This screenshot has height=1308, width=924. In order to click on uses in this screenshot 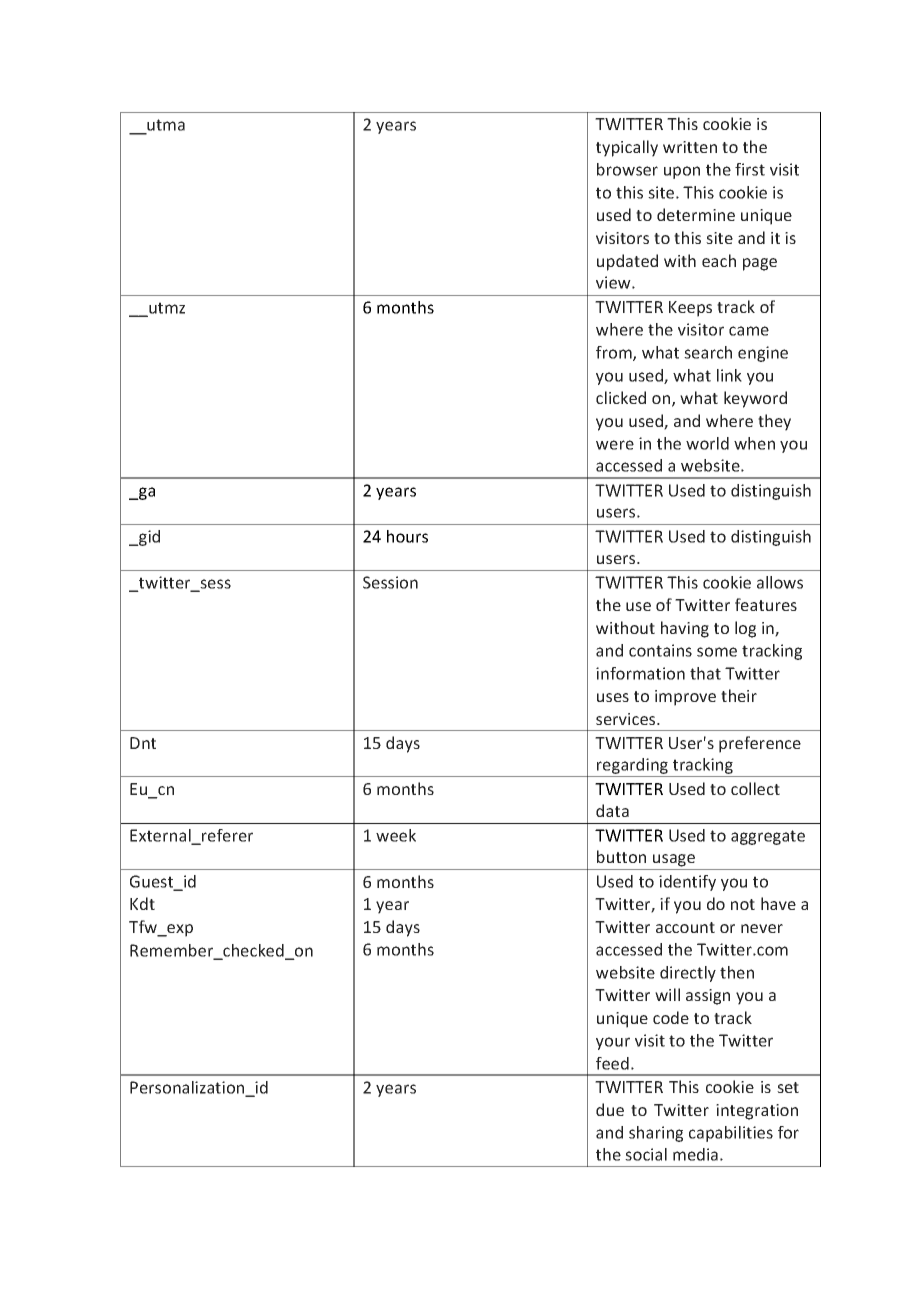, I will do `click(613, 697)`.
